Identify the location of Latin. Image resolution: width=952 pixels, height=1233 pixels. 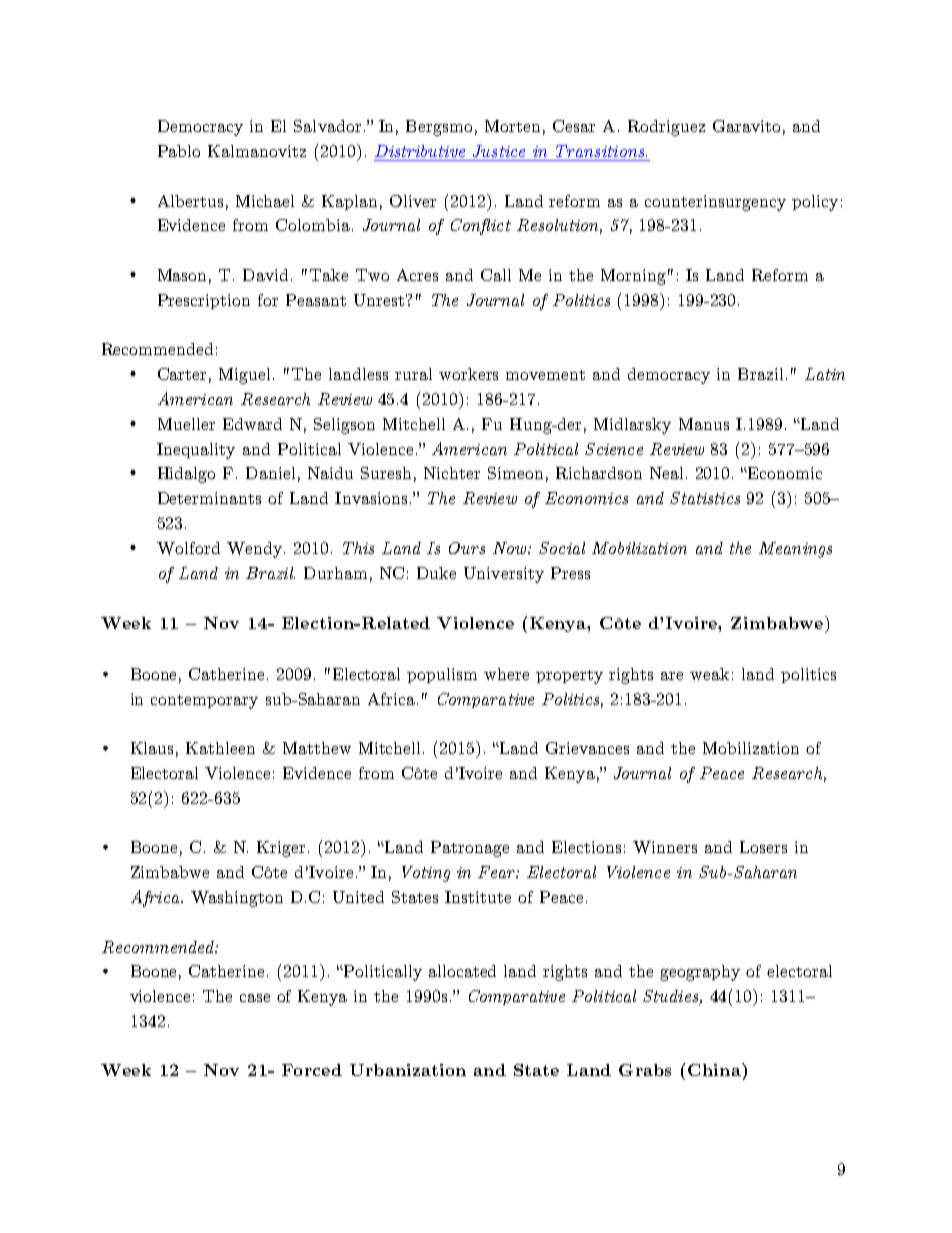
(825, 374).
